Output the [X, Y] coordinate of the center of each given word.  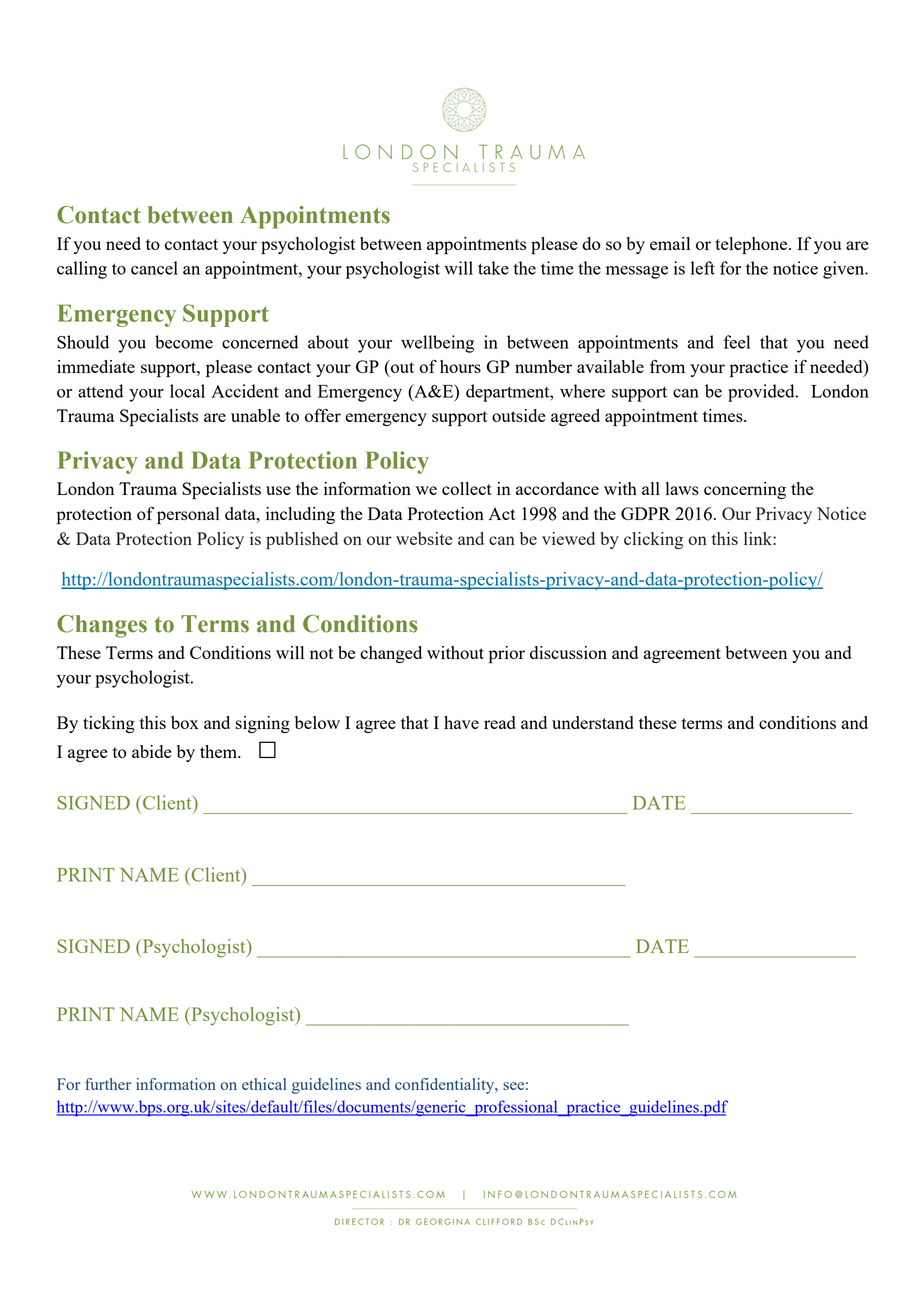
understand [593, 722]
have [461, 722]
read [500, 722]
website [424, 538]
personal [188, 515]
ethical [264, 1084]
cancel [154, 268]
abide [152, 751]
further [108, 1084]
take [493, 268]
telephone [752, 245]
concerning [745, 490]
